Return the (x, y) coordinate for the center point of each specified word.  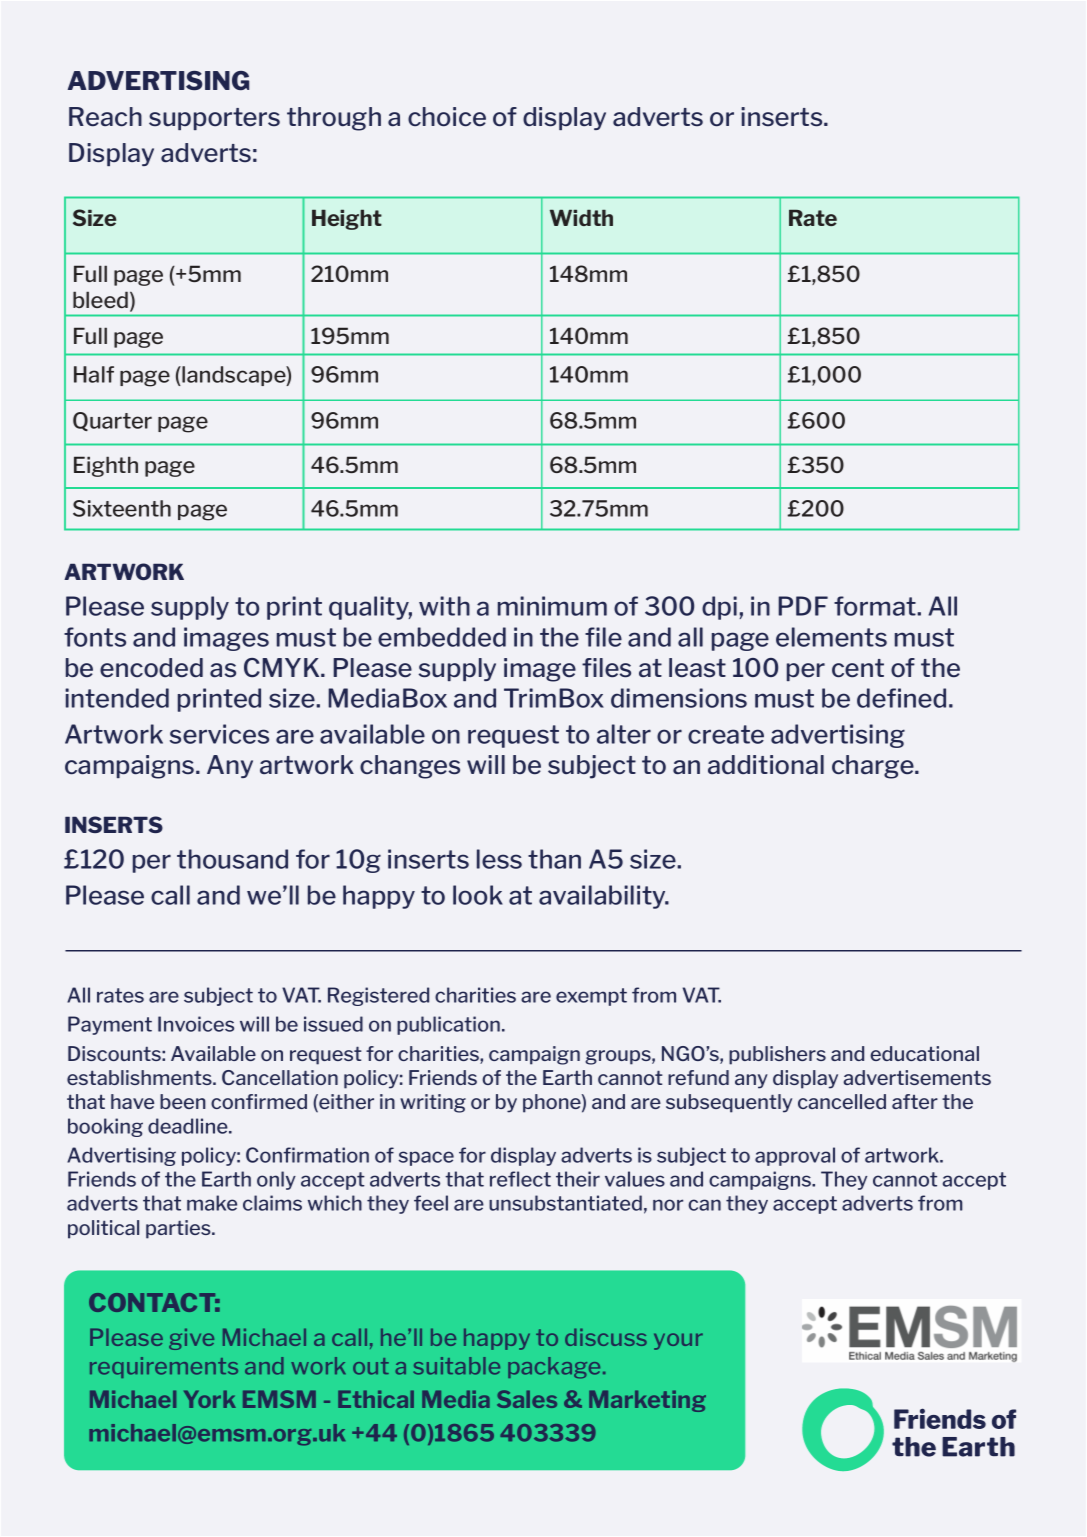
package (554, 1368)
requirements (164, 1367)
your (678, 1341)
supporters (214, 119)
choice (447, 116)
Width (581, 217)
